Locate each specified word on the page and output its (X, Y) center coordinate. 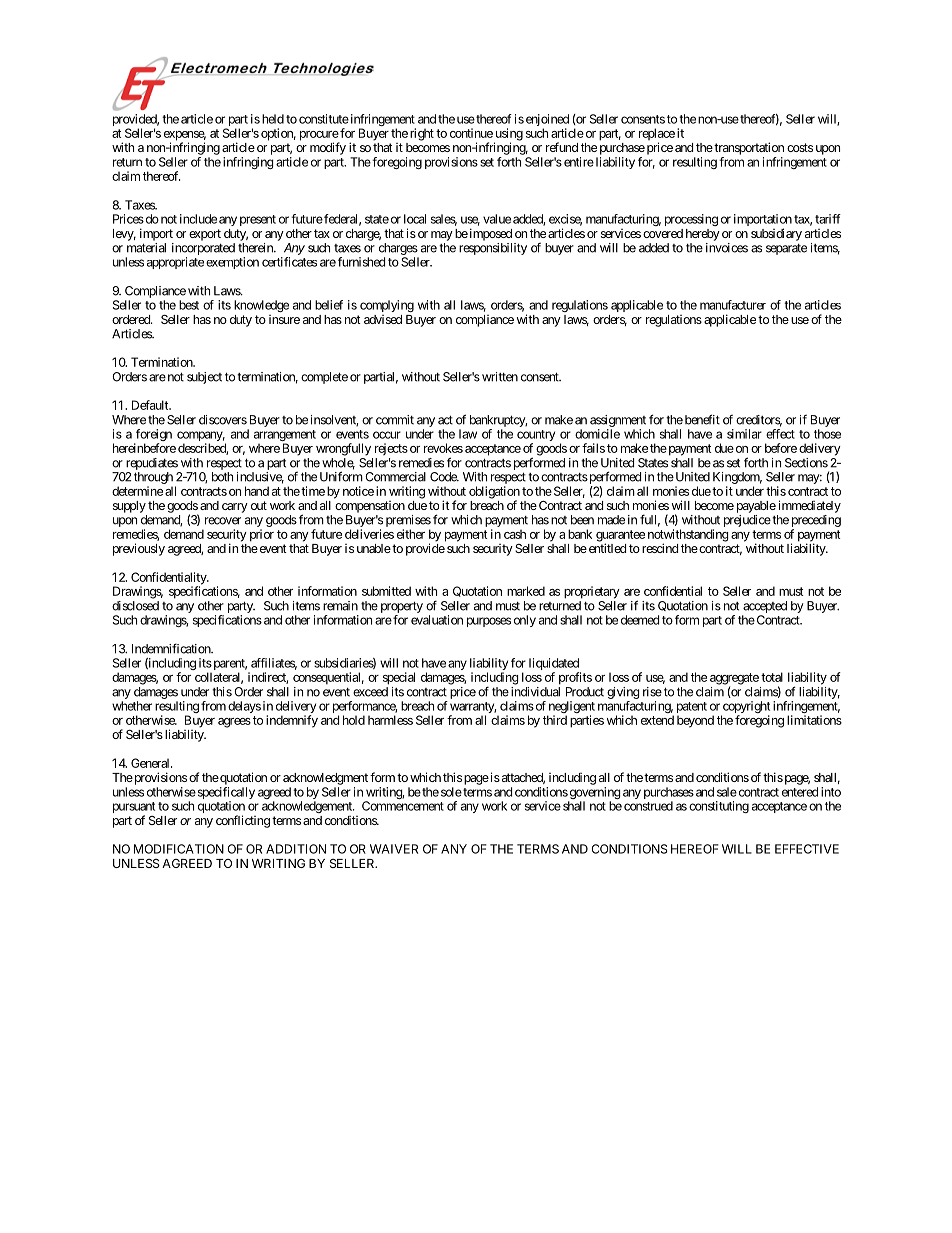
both (222, 477)
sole (451, 792)
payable (756, 507)
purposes (489, 622)
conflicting (243, 821)
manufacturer (733, 305)
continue (471, 133)
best (189, 305)
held (273, 119)
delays (244, 707)
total (772, 677)
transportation (748, 148)
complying (387, 306)
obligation (494, 493)
